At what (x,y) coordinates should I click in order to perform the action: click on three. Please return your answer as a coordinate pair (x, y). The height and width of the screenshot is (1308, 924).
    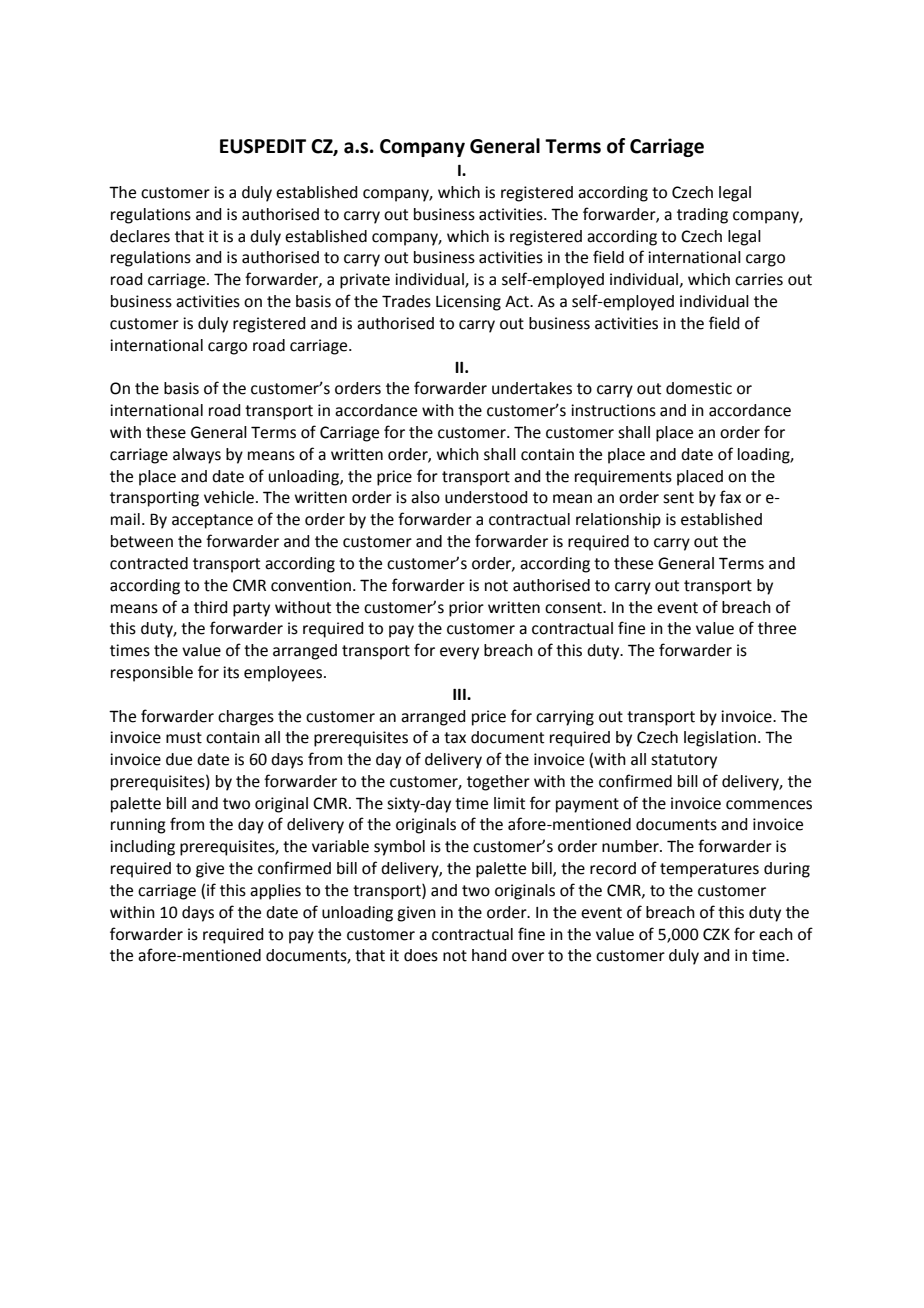
    Looking at the image, I should click on (777, 628).
